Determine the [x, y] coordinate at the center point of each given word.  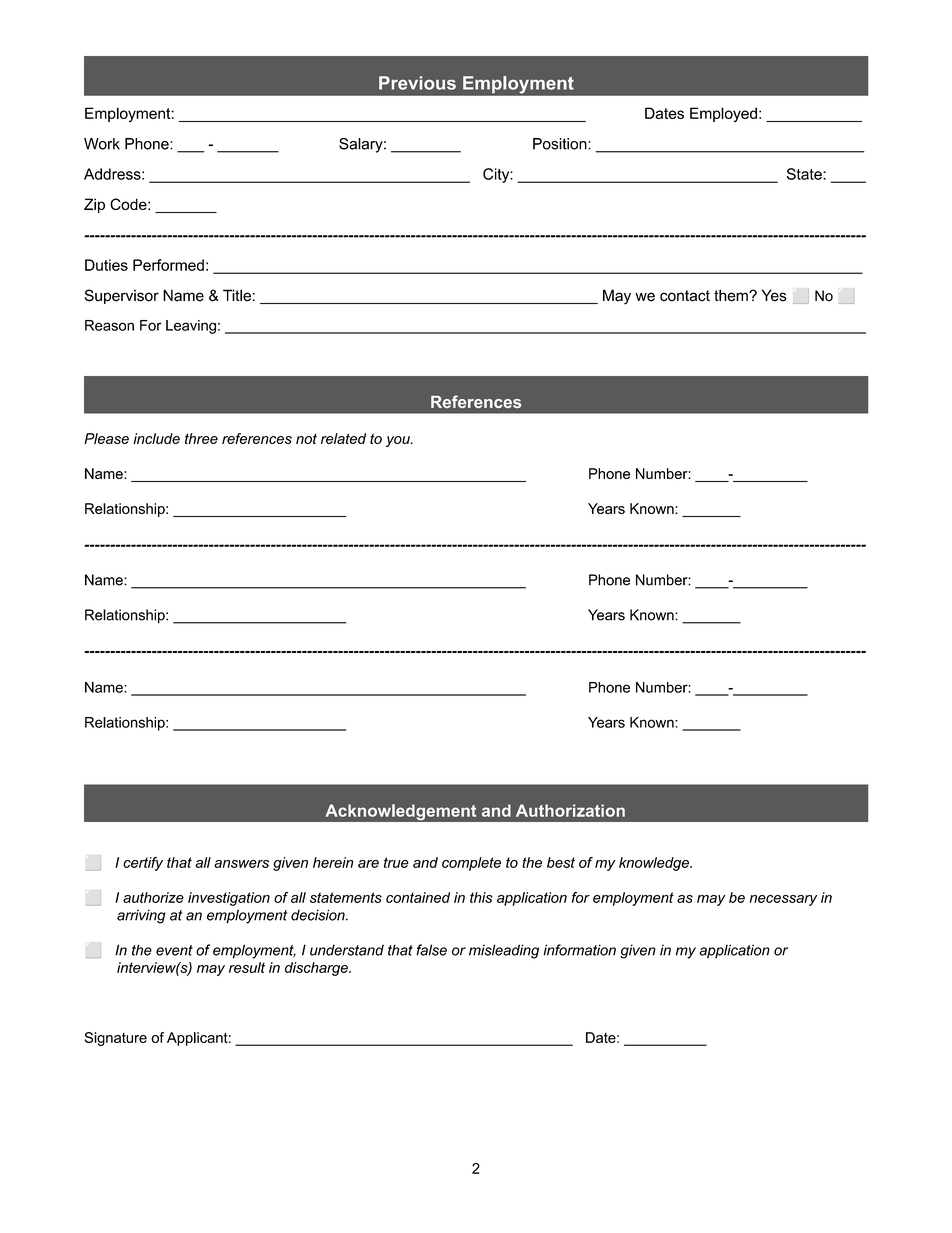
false [431, 950]
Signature [116, 1039]
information [579, 950]
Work [102, 144]
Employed [723, 114]
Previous [417, 83]
